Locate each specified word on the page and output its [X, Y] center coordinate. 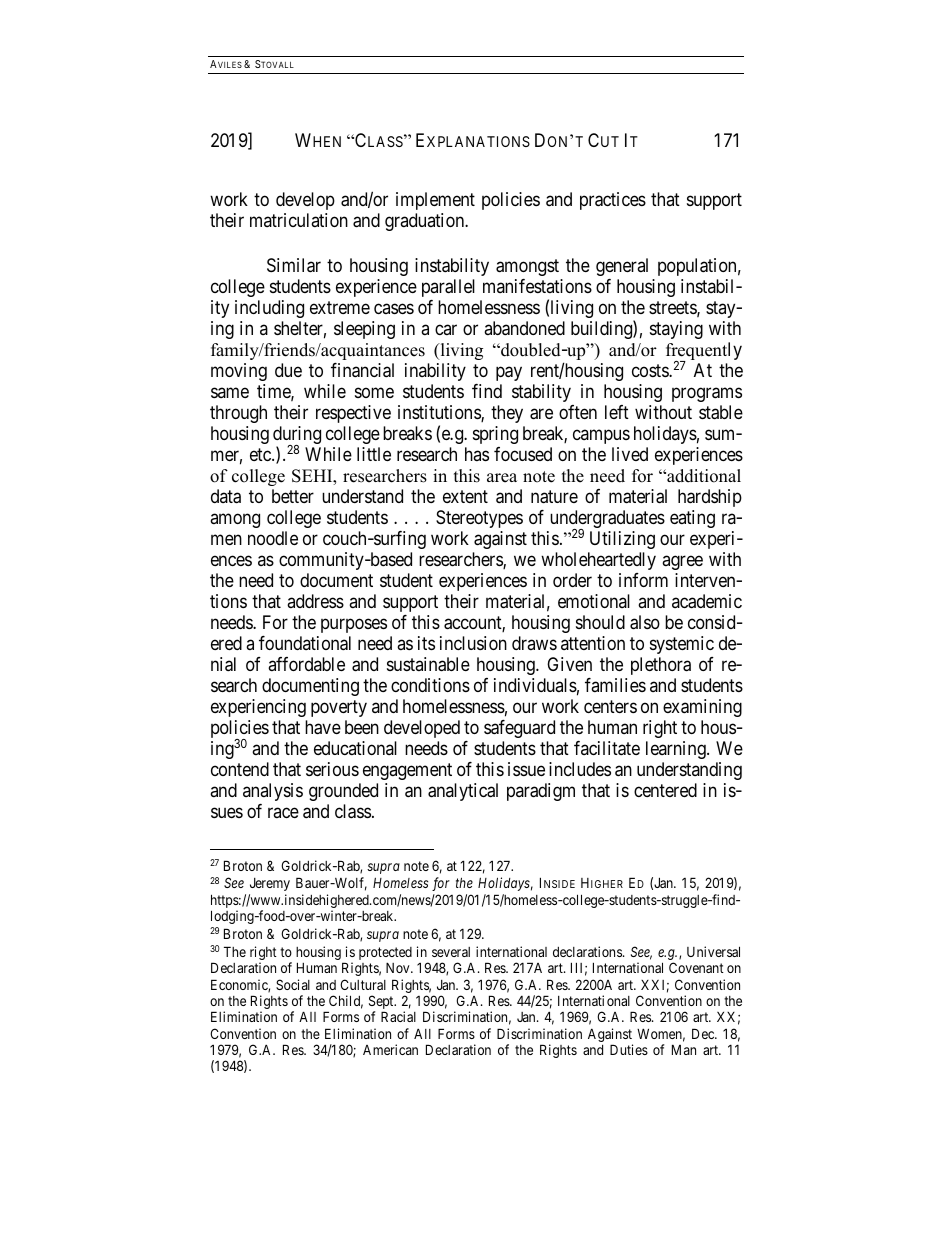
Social [293, 984]
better [293, 496]
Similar [294, 265]
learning [677, 750]
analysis [273, 792]
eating [692, 519]
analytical [463, 792]
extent [465, 496]
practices [613, 201]
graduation [426, 222]
